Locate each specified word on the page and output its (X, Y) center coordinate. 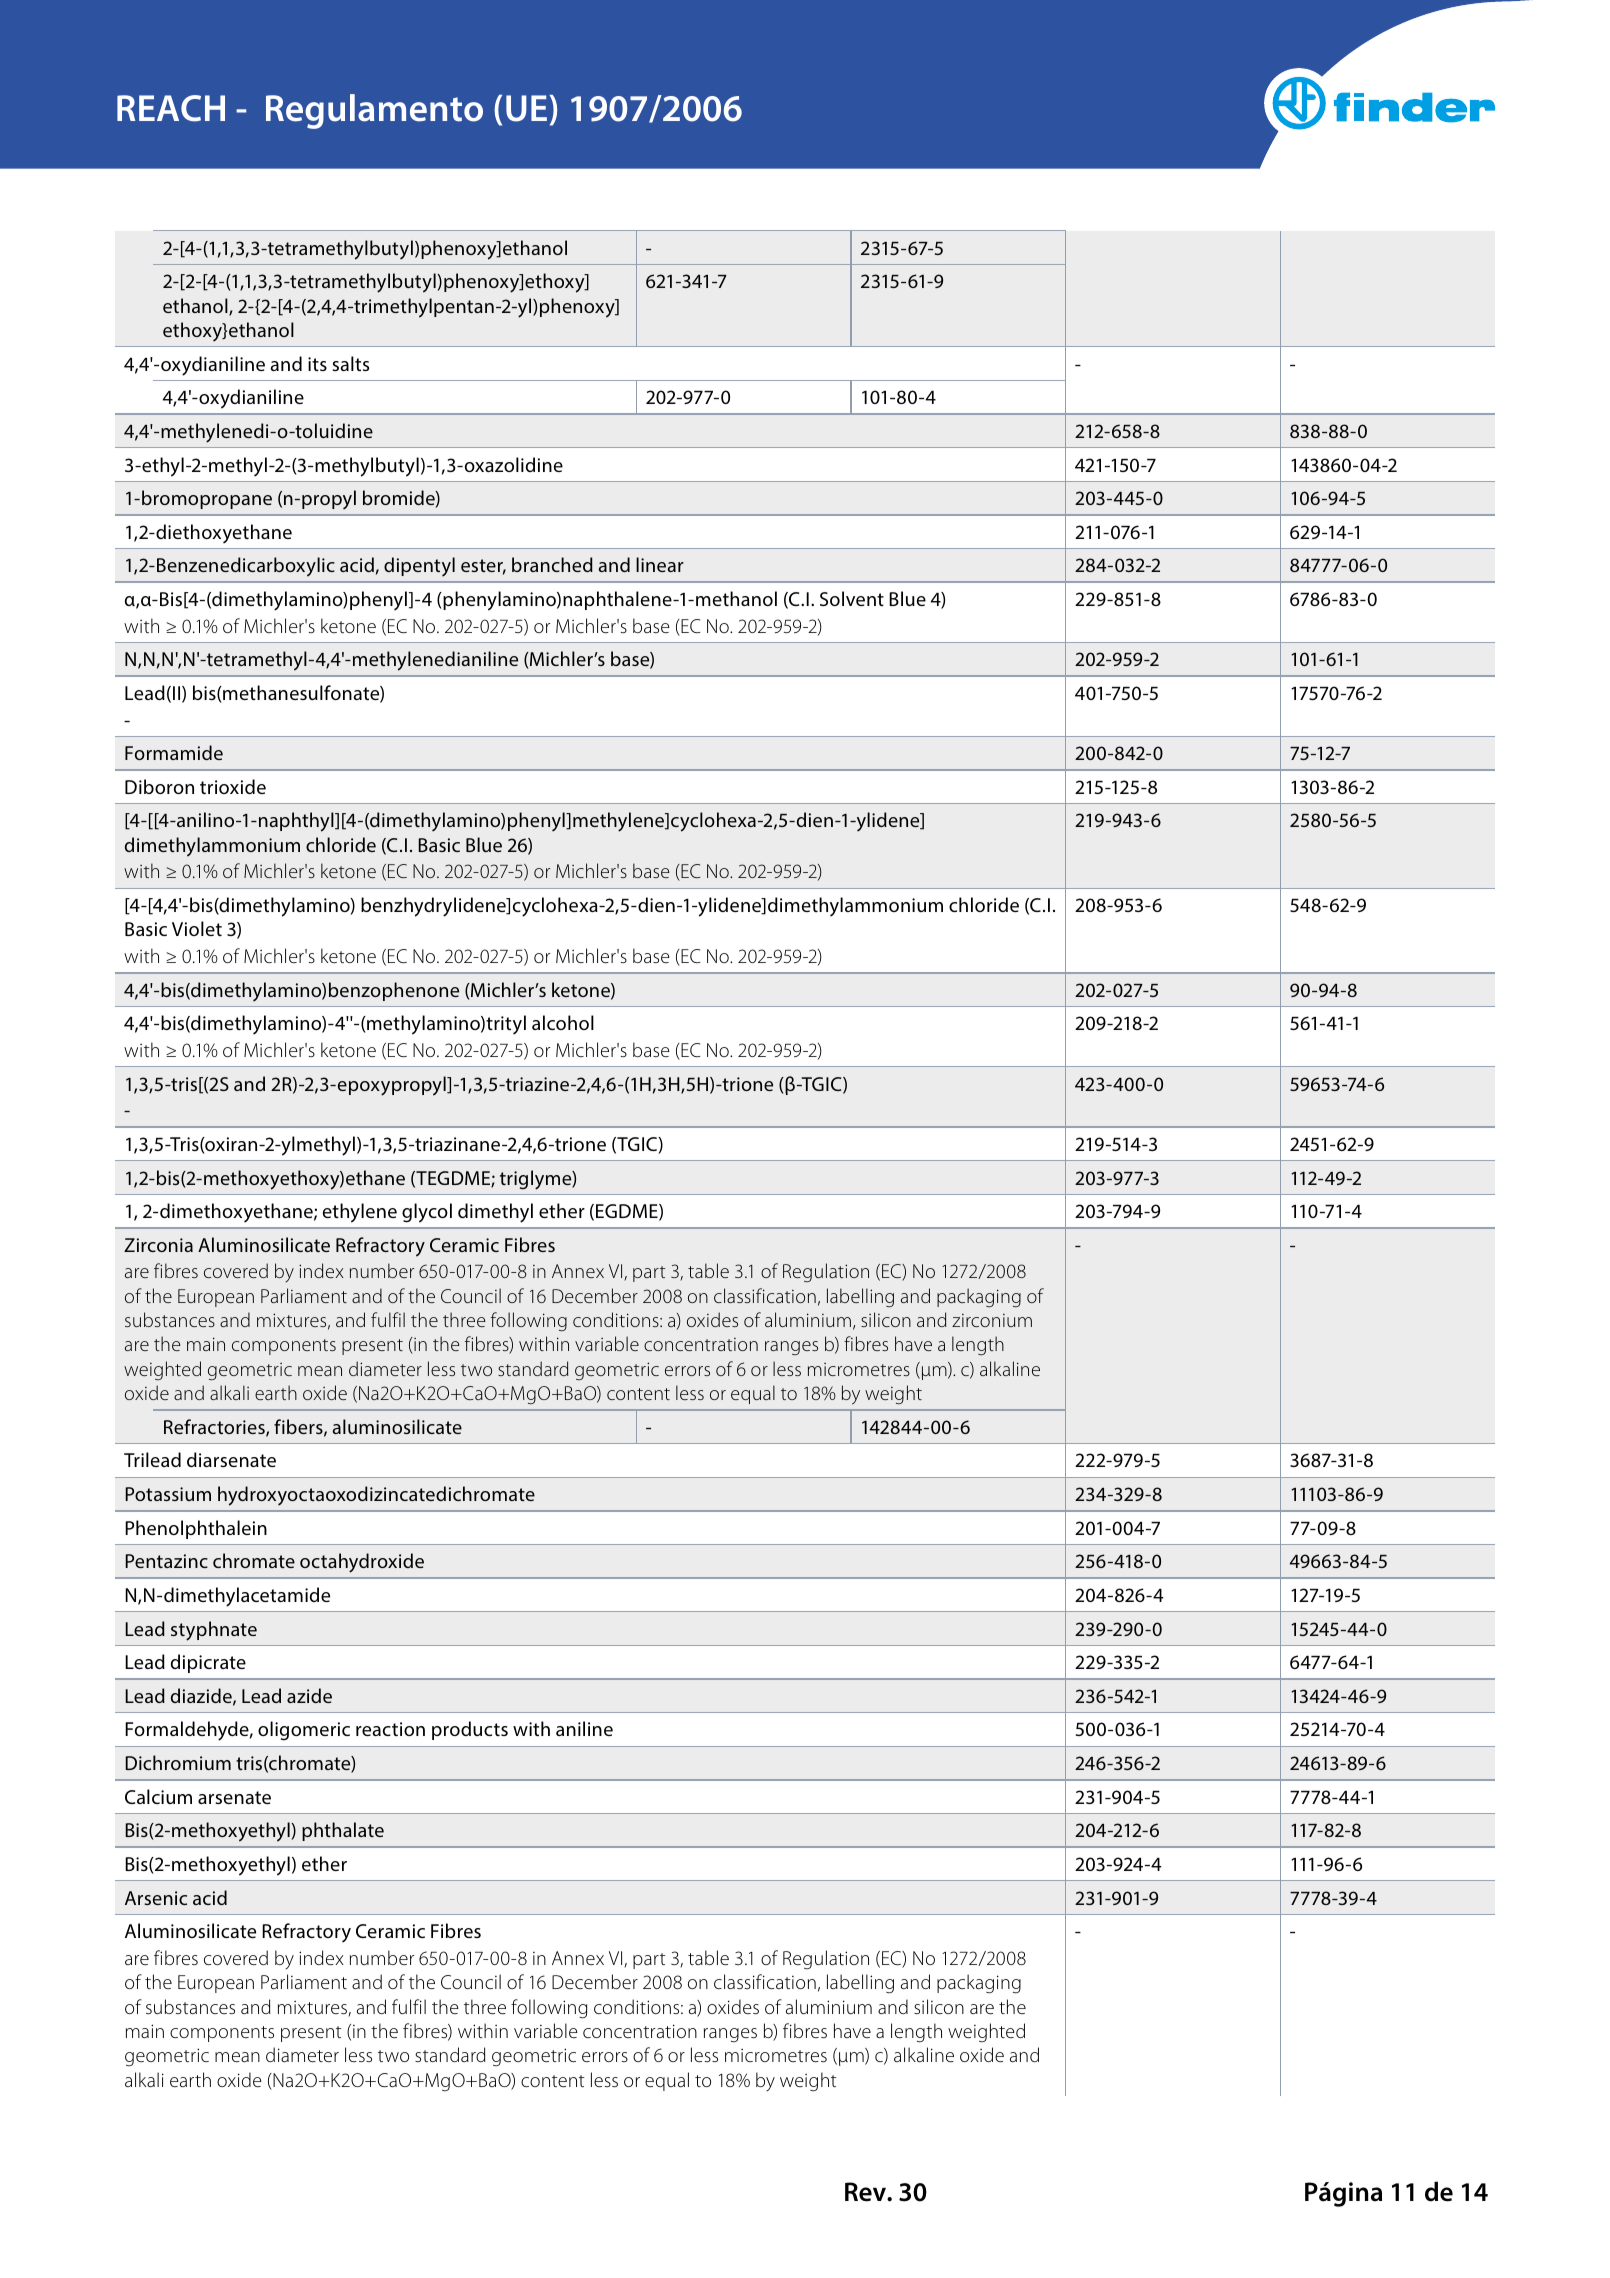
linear (660, 564)
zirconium (992, 1320)
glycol (427, 1213)
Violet (197, 928)
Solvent (852, 598)
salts (350, 363)
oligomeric (304, 1731)
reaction (390, 1729)
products (470, 1730)
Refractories (215, 1428)
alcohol (563, 1022)
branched (552, 564)
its (317, 364)
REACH (171, 108)
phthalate (343, 1831)
